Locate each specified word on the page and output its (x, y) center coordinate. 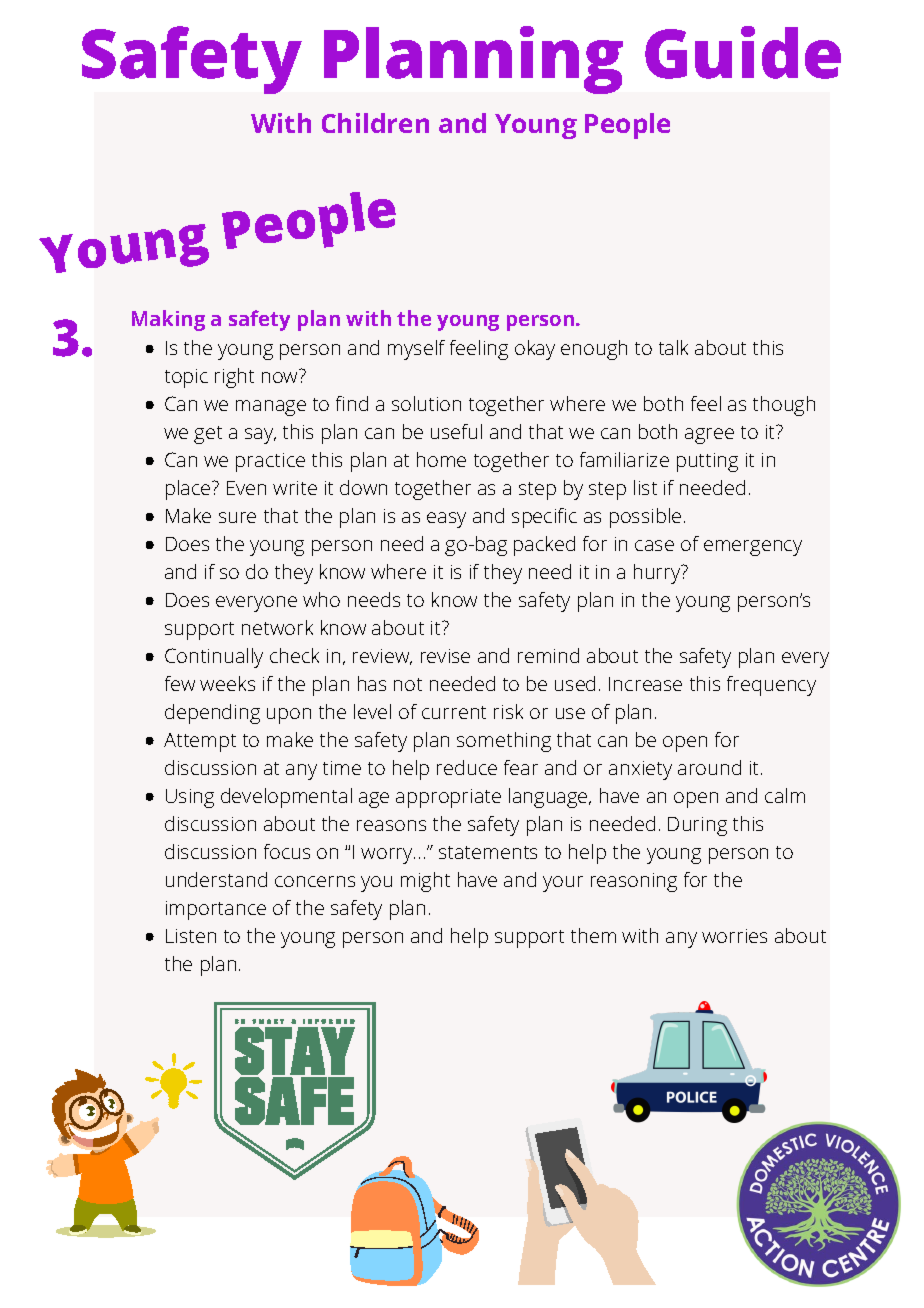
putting (707, 462)
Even (246, 488)
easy (446, 520)
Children (375, 123)
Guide (743, 52)
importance (216, 910)
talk (673, 347)
